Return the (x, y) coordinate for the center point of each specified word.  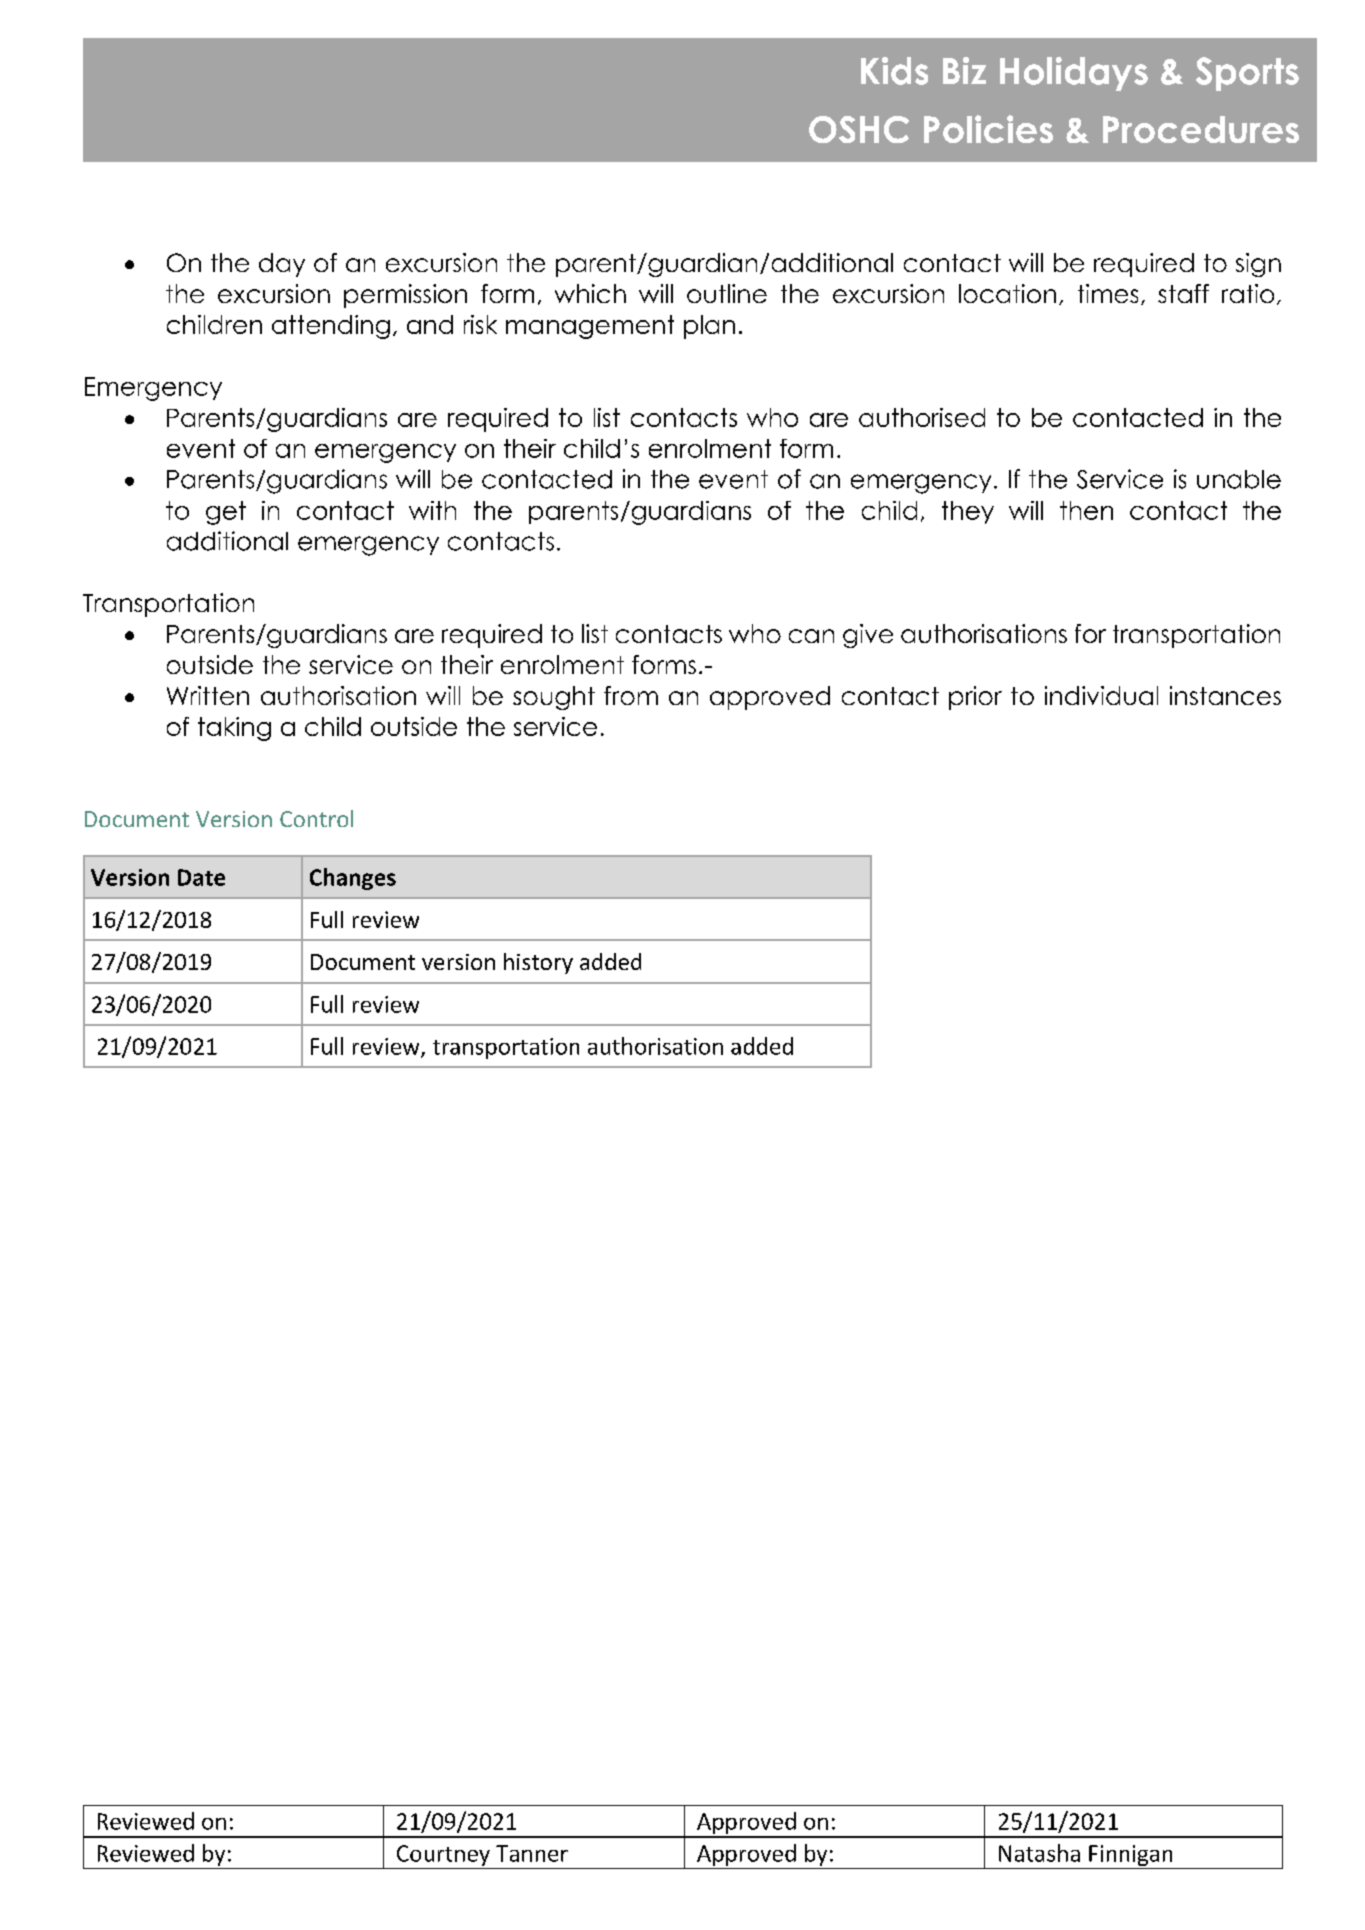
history (538, 963)
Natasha (1039, 1853)
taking (234, 729)
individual (1101, 695)
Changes (353, 879)
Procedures (1201, 129)
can (811, 636)
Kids (894, 71)
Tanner (532, 1853)
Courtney (443, 1855)
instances (1225, 695)
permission (405, 296)
